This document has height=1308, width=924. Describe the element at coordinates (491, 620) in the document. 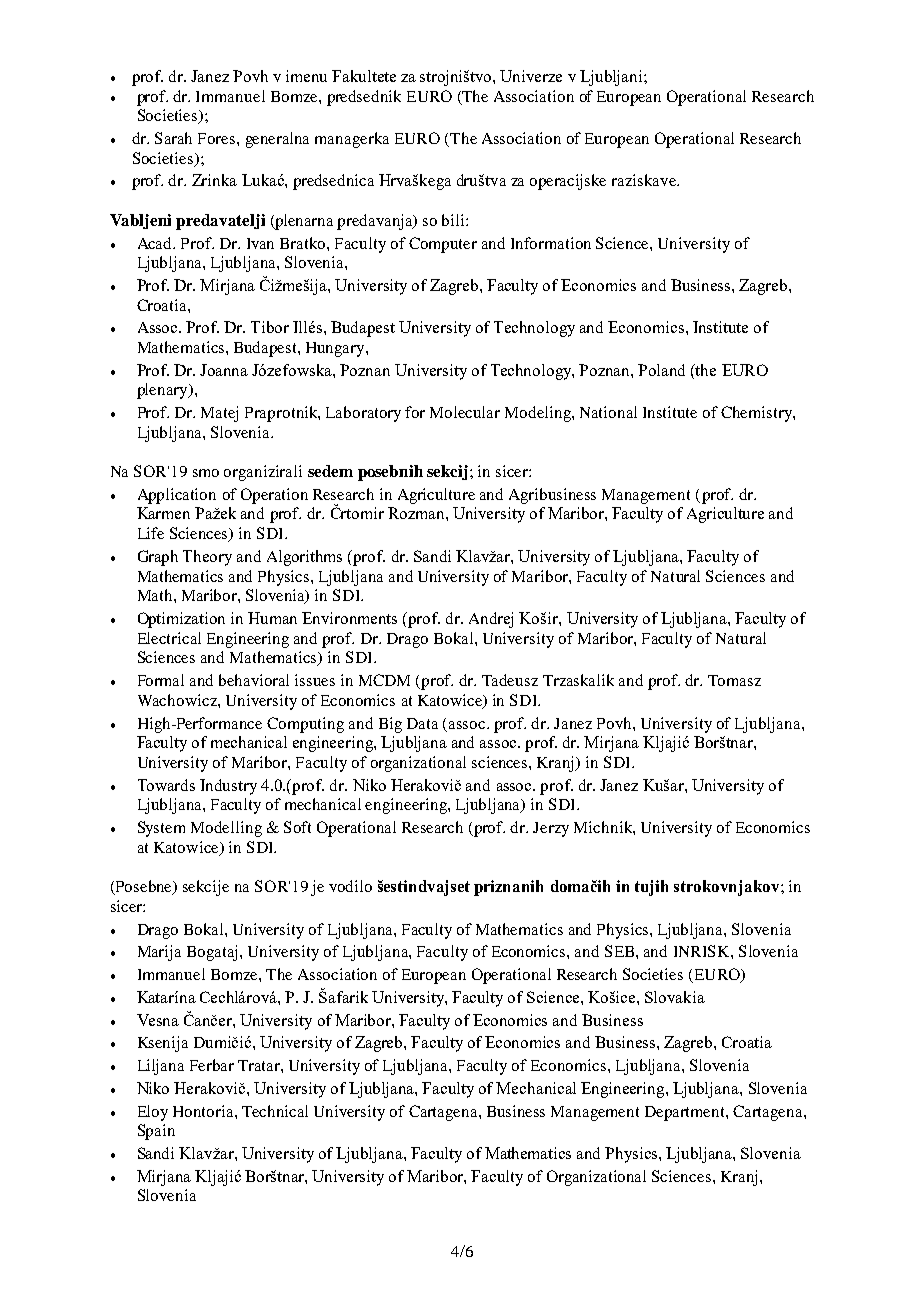

I see `Andrej` at that location.
